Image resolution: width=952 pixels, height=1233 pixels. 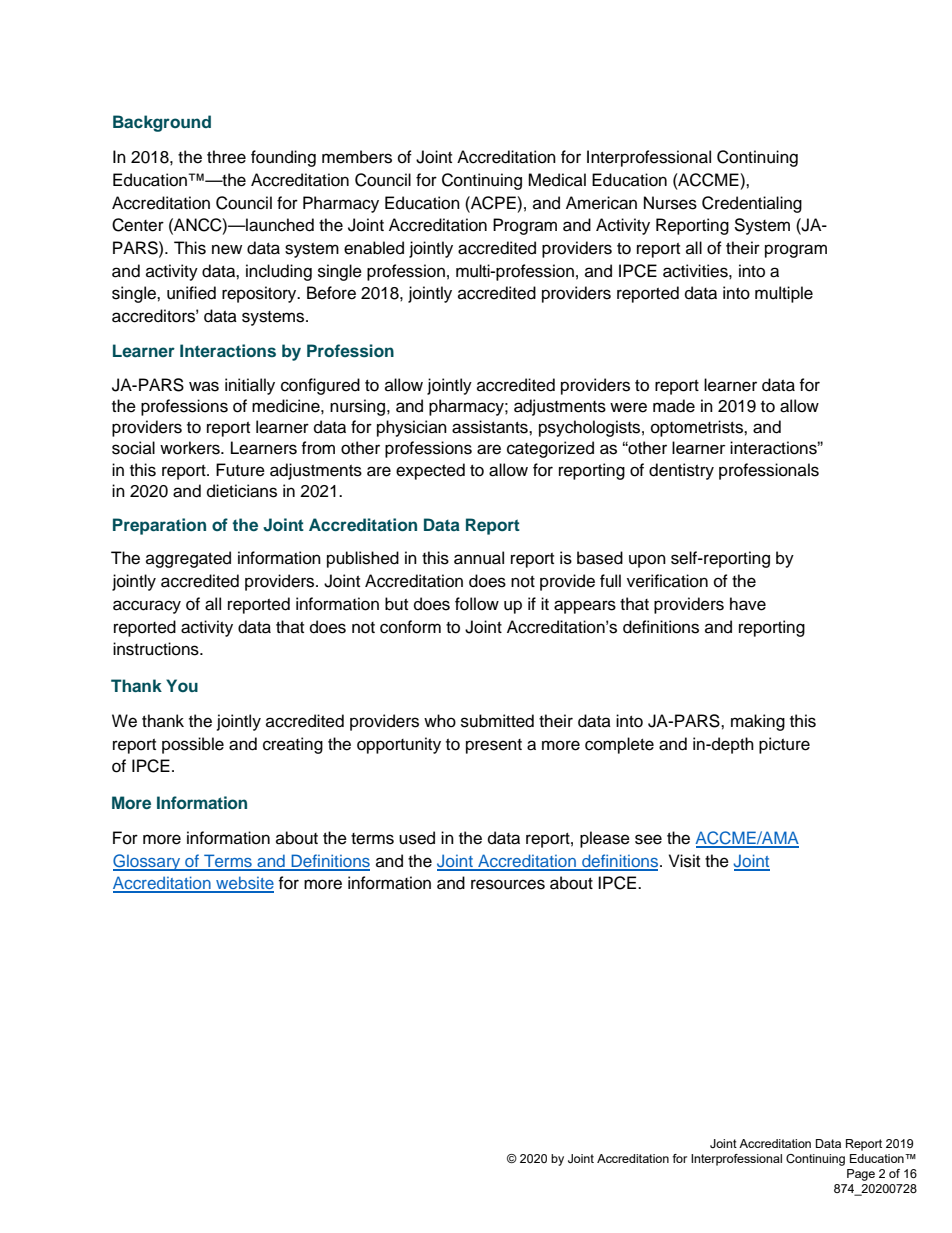 What do you see at coordinates (244, 884) in the document?
I see `website` at bounding box center [244, 884].
